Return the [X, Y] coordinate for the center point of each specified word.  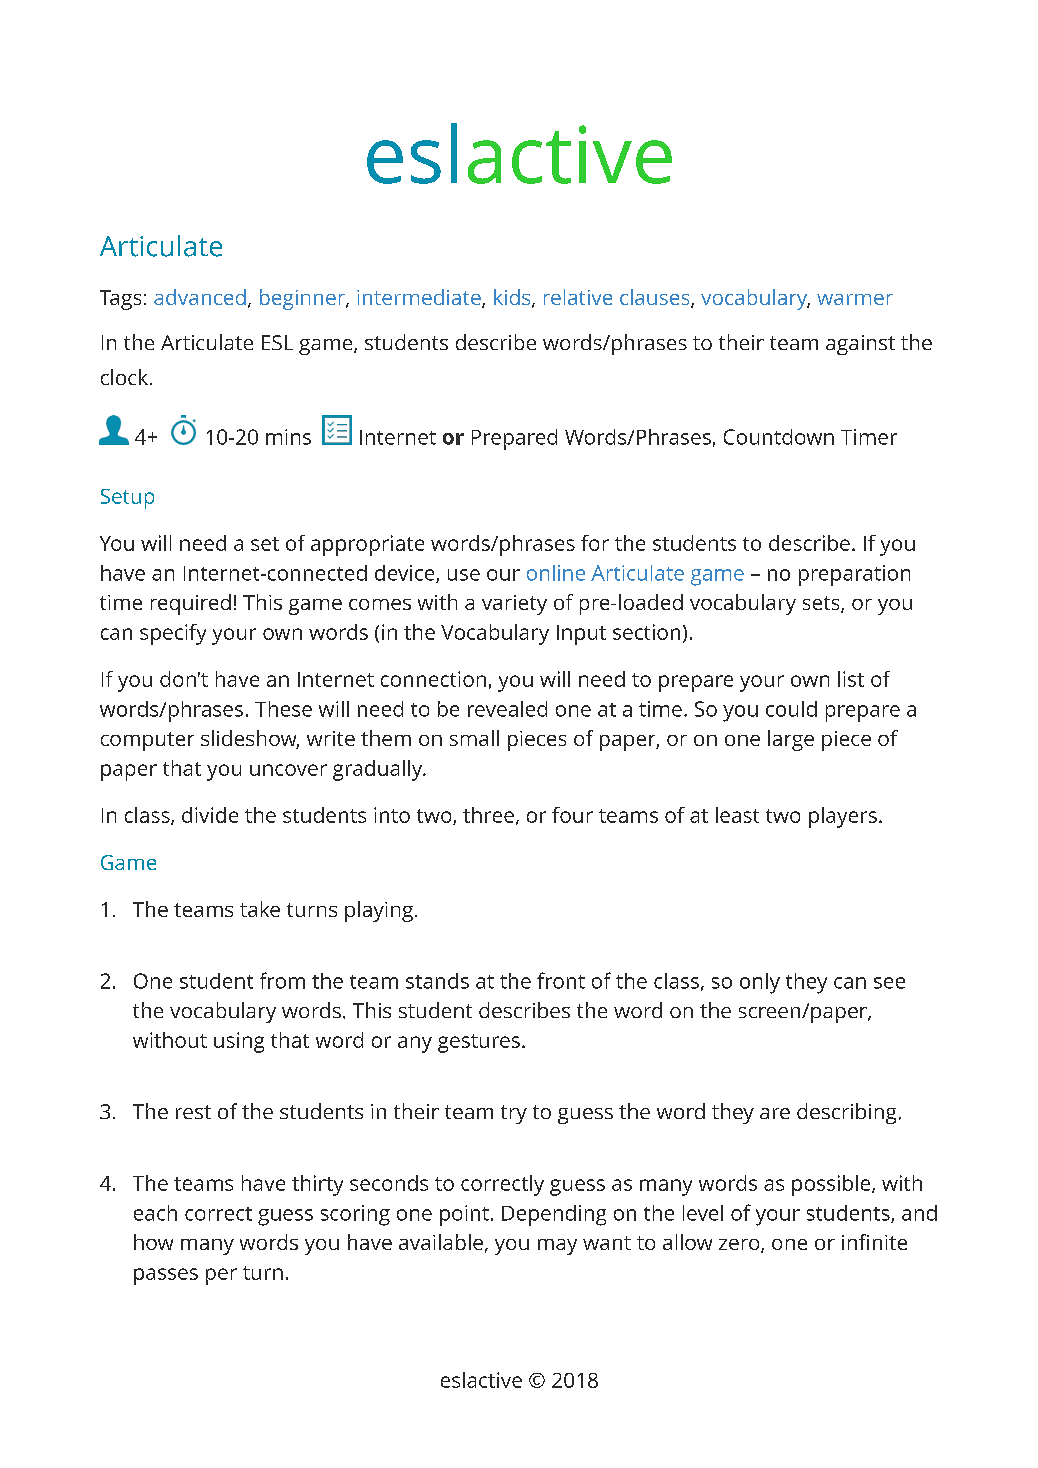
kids [513, 298]
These [283, 709]
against [860, 345]
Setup [127, 499]
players [843, 817]
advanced [200, 297]
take [260, 909]
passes [166, 1276]
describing [846, 1113]
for [595, 543]
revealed [507, 709]
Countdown [779, 437]
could [791, 709]
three [488, 815]
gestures [479, 1043]
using [239, 1042]
